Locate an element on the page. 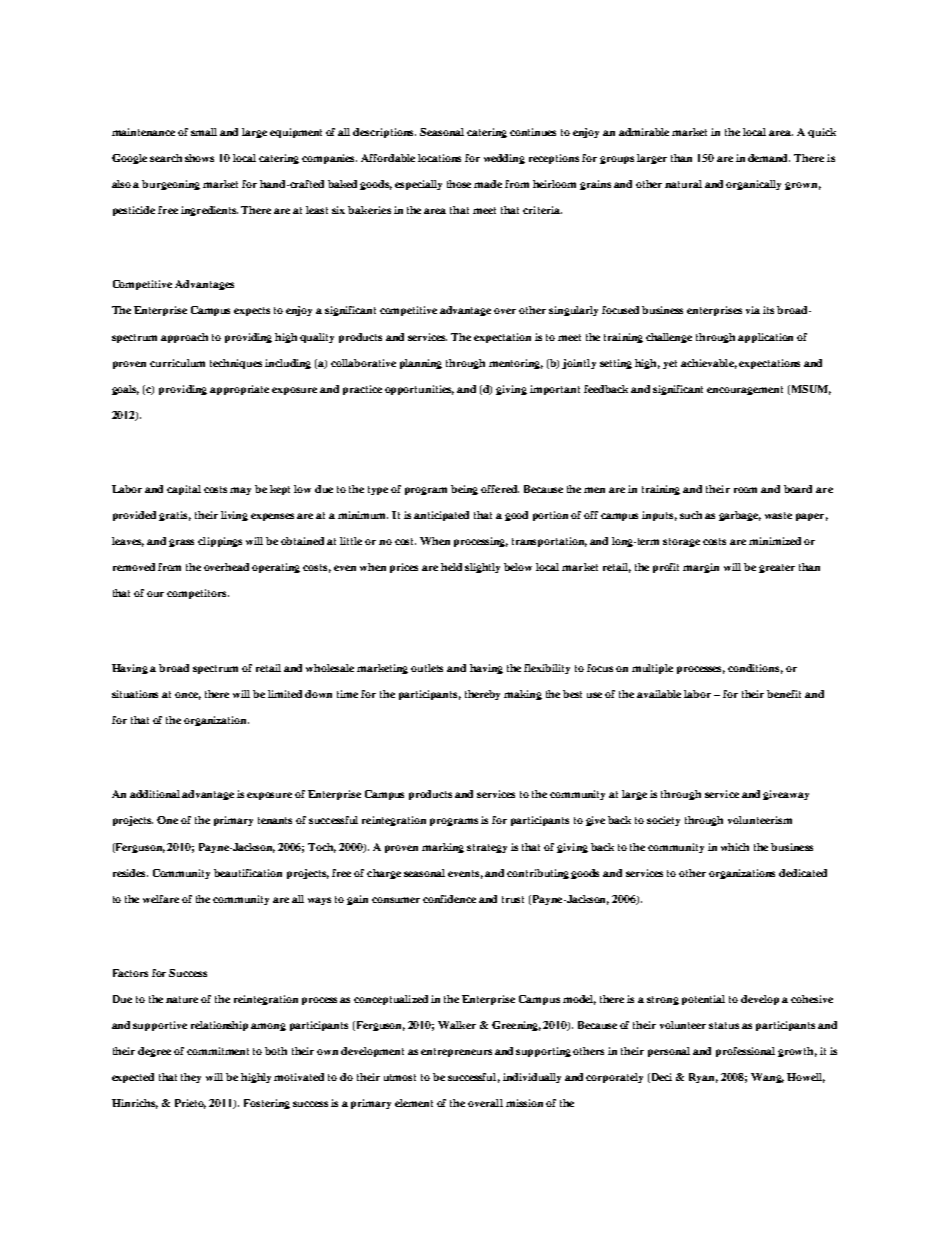 The width and height of the image is (952, 1233). shows is located at coordinates (199, 158).
